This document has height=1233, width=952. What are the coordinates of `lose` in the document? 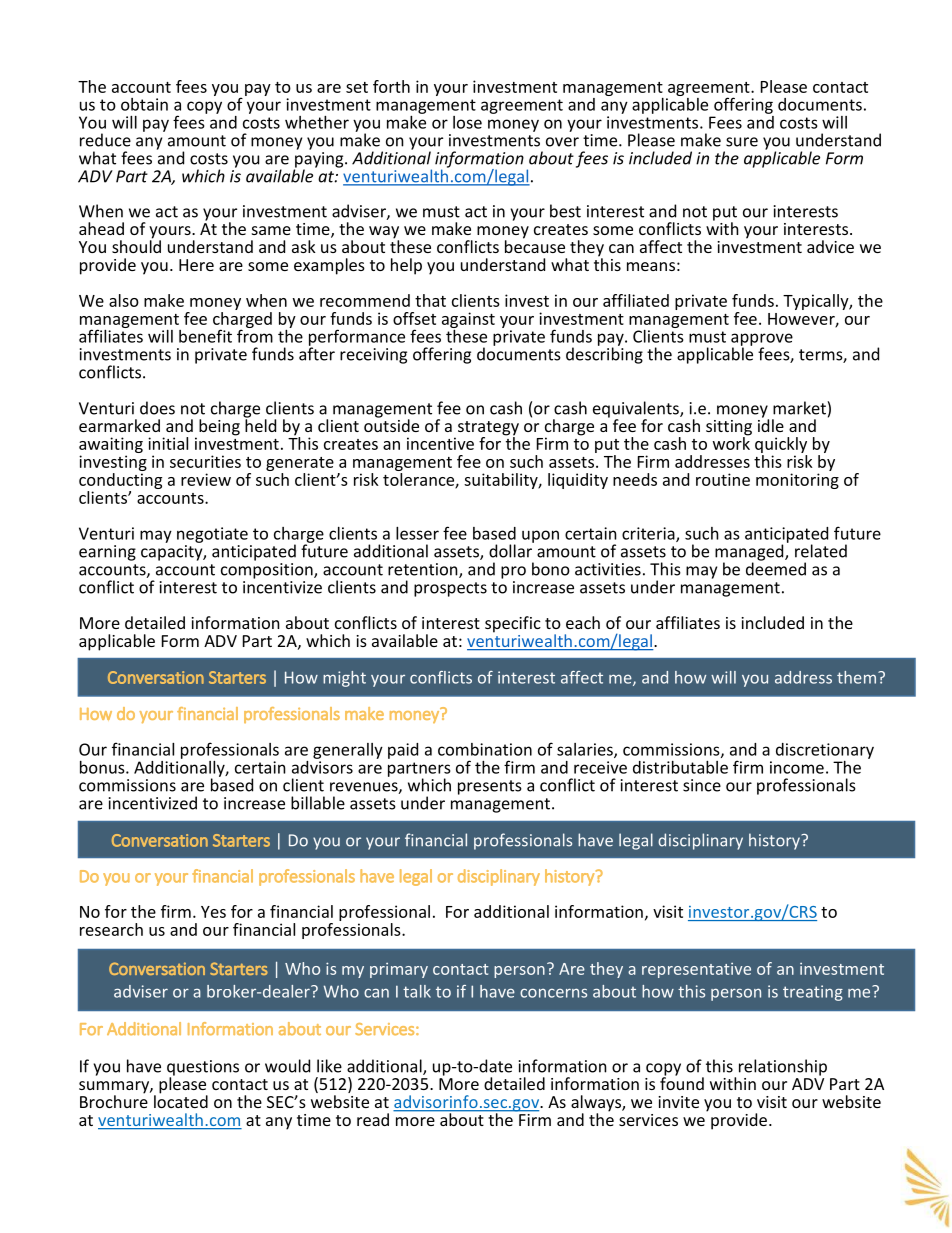 It's located at (467, 122).
